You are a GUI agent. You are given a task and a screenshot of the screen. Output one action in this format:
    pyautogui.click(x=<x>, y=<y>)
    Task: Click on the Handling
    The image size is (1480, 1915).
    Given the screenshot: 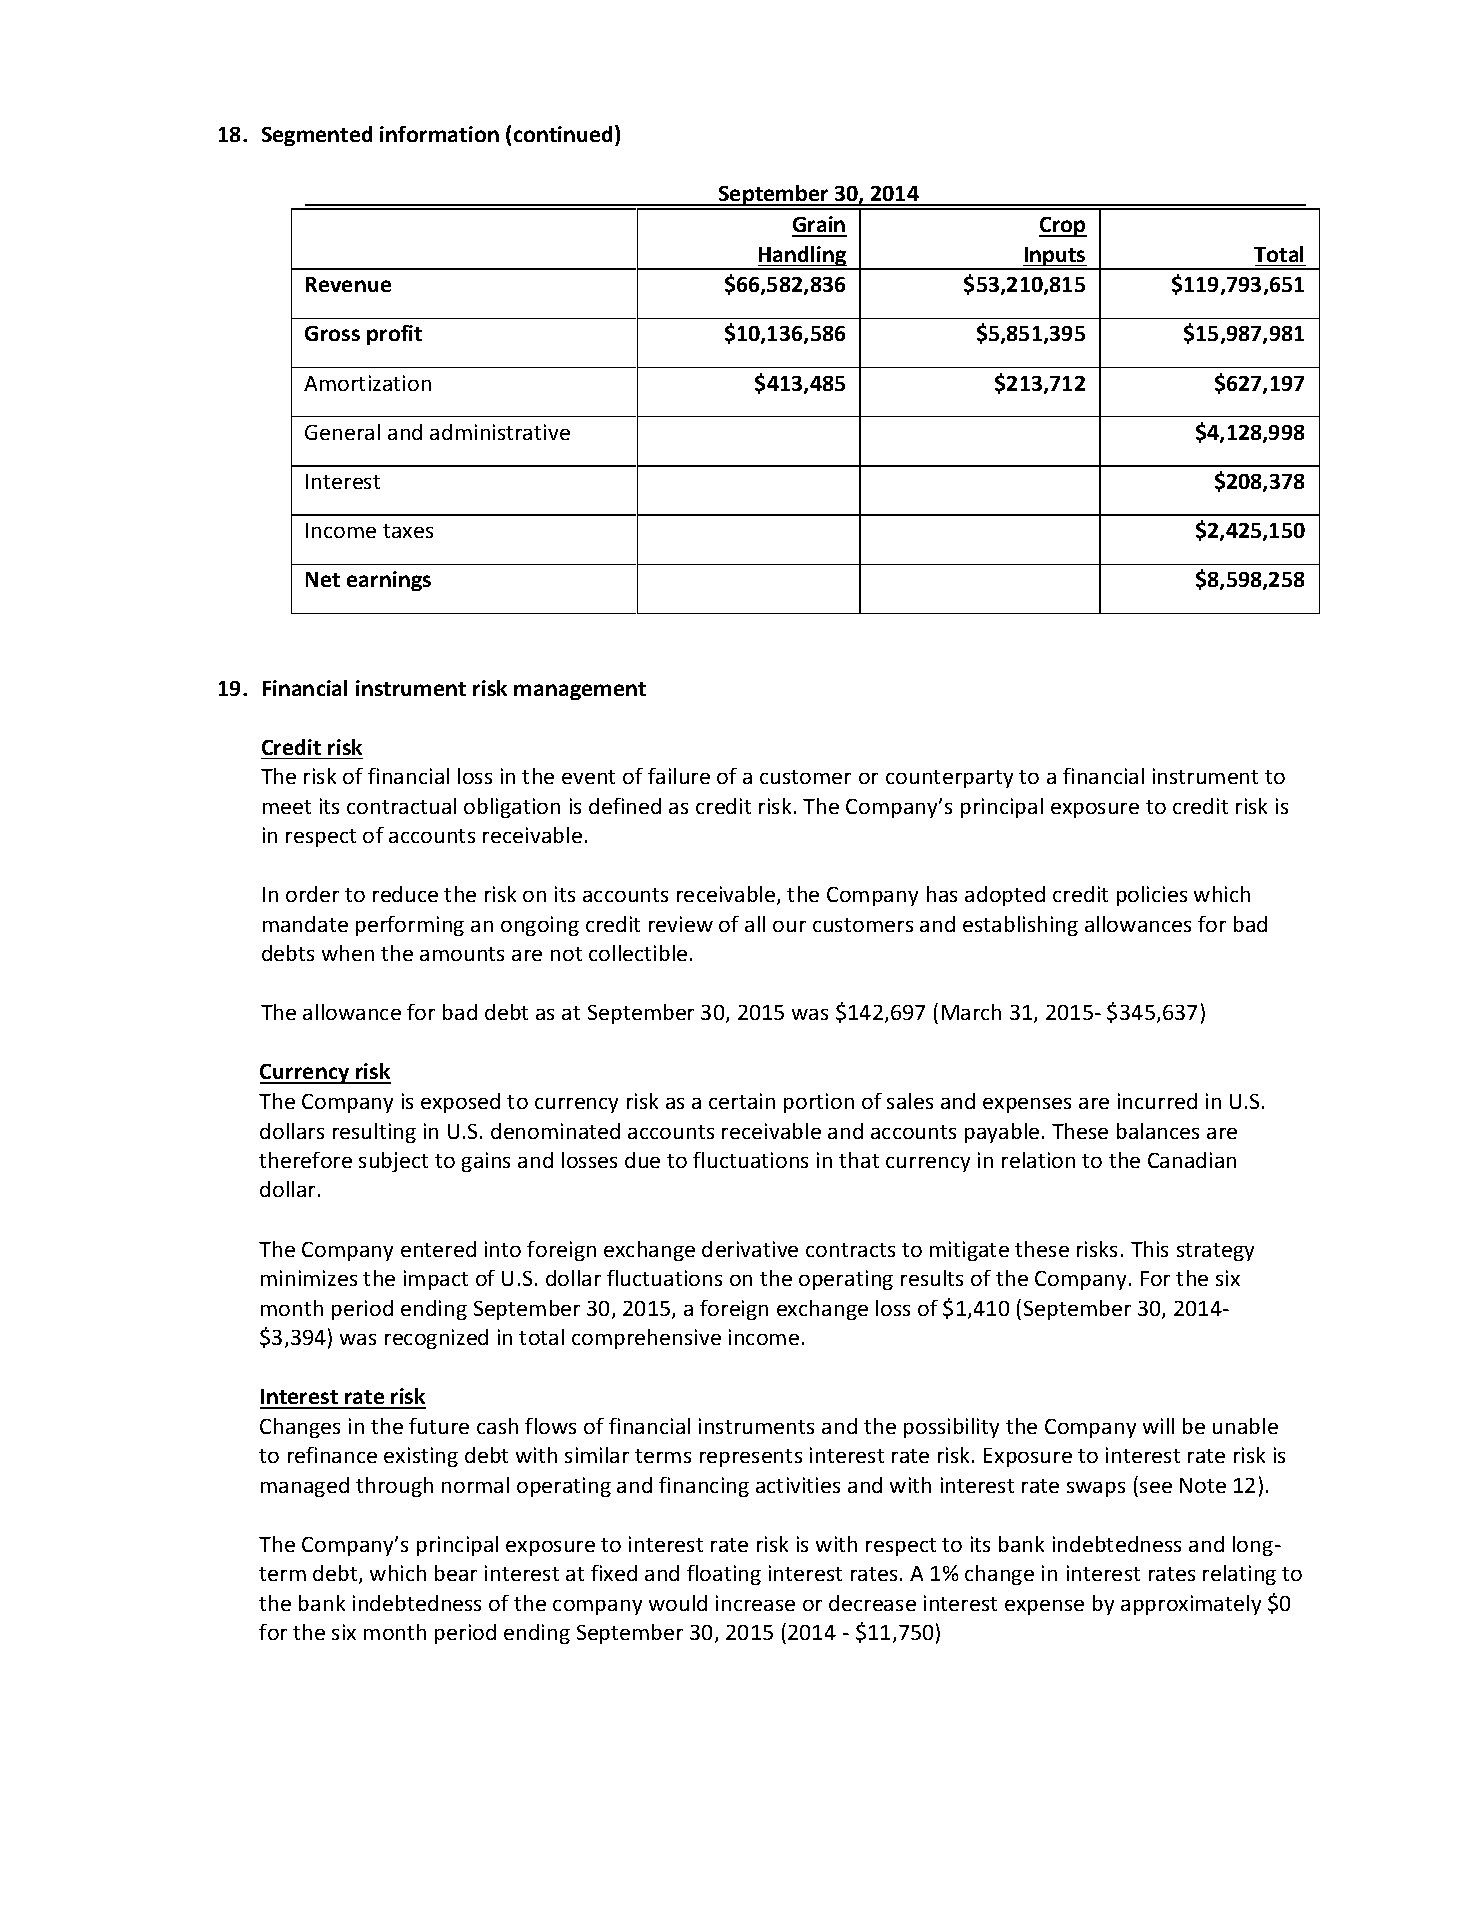 What is the action you would take?
    pyautogui.click(x=803, y=257)
